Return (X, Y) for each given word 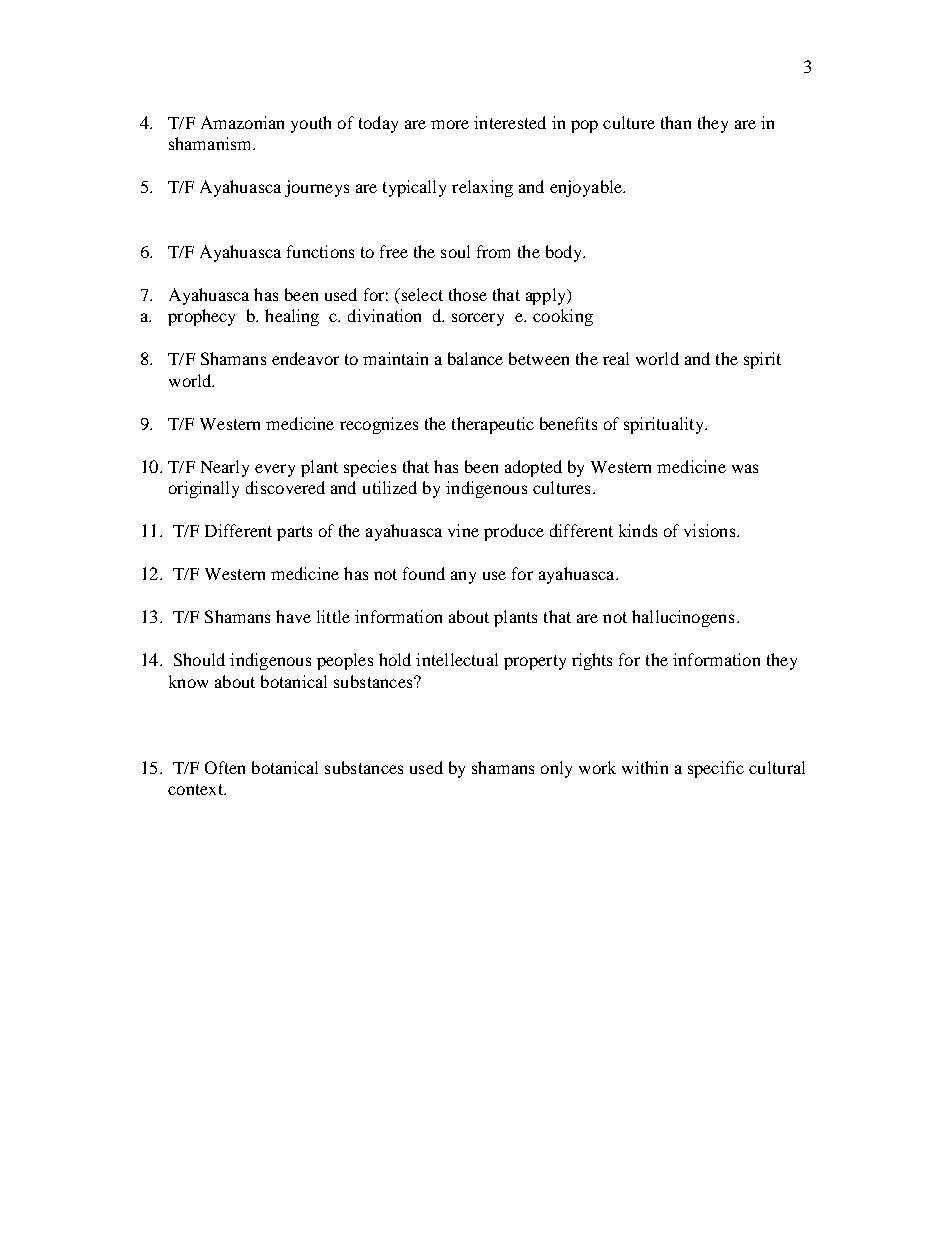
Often (225, 767)
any (463, 577)
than (676, 122)
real (616, 358)
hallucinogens (683, 618)
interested (510, 122)
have (293, 616)
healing (292, 317)
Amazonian (242, 122)
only (556, 769)
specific (716, 769)
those (468, 294)
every (275, 470)
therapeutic (493, 425)
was (745, 468)
